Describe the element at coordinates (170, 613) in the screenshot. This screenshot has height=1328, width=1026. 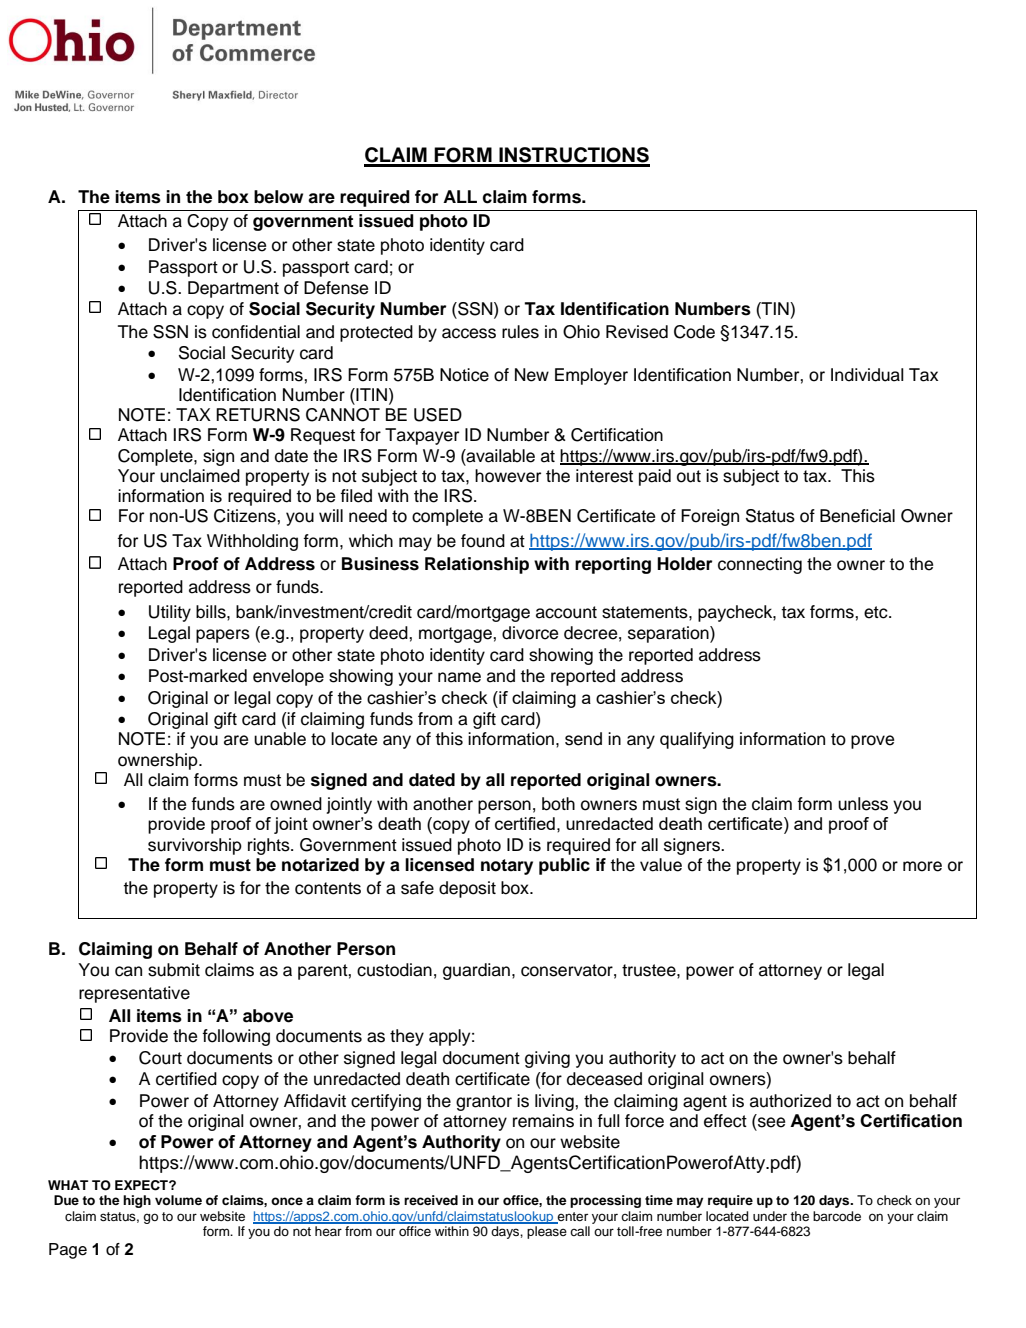
I see `Utility` at that location.
